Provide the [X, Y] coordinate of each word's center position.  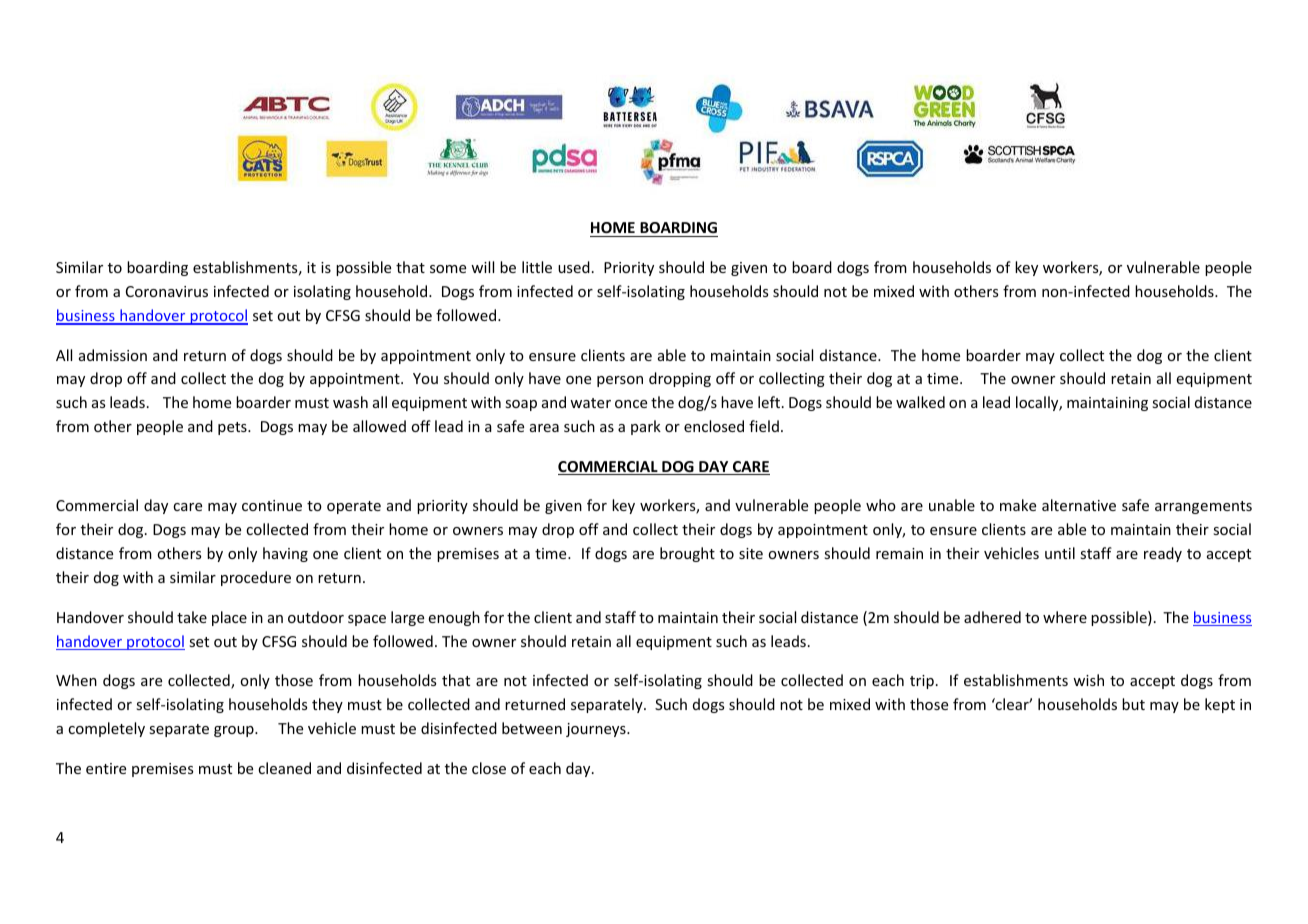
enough [454, 618]
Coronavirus [167, 291]
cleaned [284, 768]
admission [113, 355]
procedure [256, 578]
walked [920, 402]
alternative [1079, 505]
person [620, 381]
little [537, 267]
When [76, 680]
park [646, 427]
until [1060, 553]
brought [687, 554]
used [574, 267]
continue [272, 505]
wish [1088, 680]
